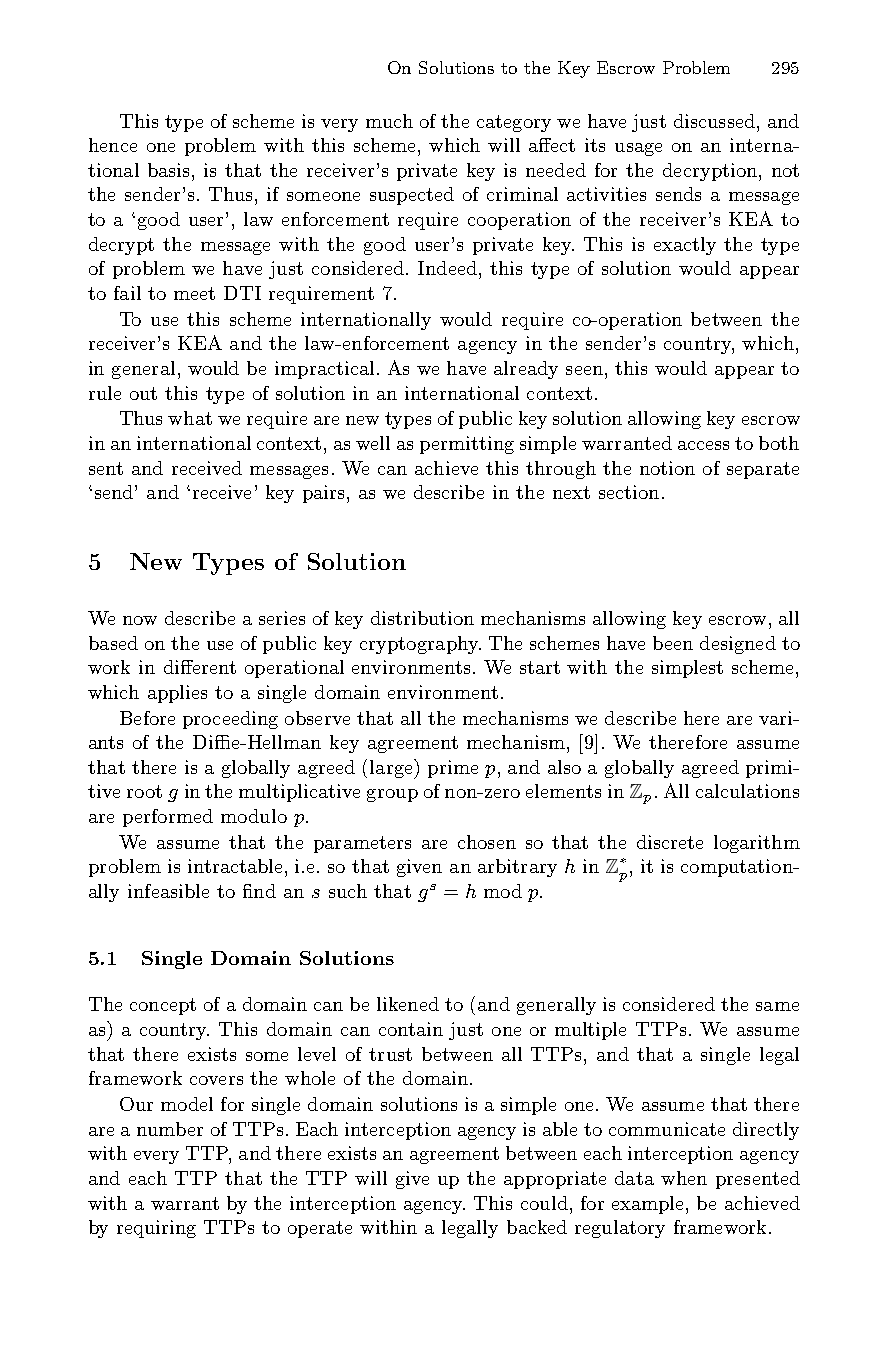  I want to click on cryptography, so click(420, 645).
